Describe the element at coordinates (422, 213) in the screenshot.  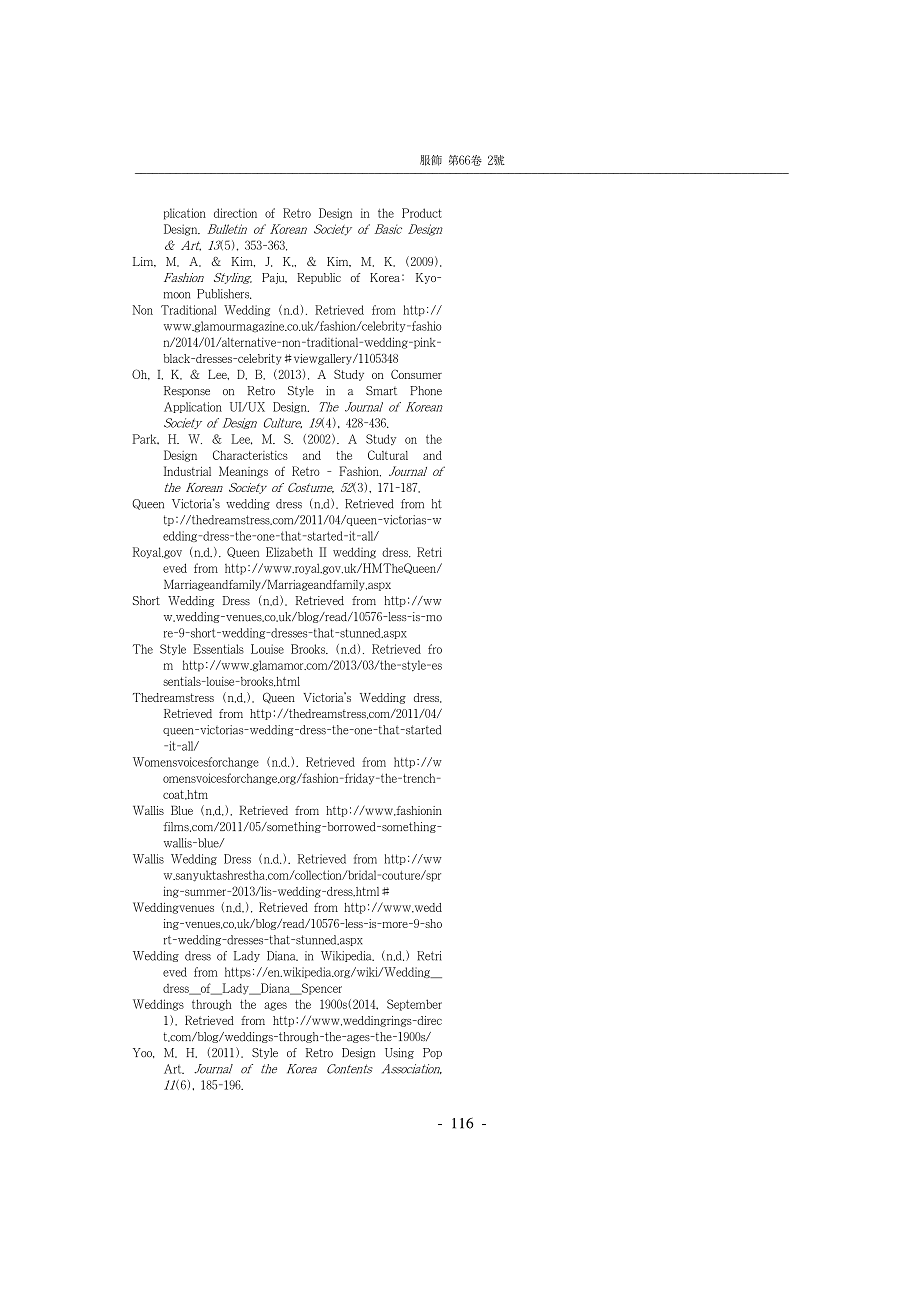
I see `Product` at that location.
